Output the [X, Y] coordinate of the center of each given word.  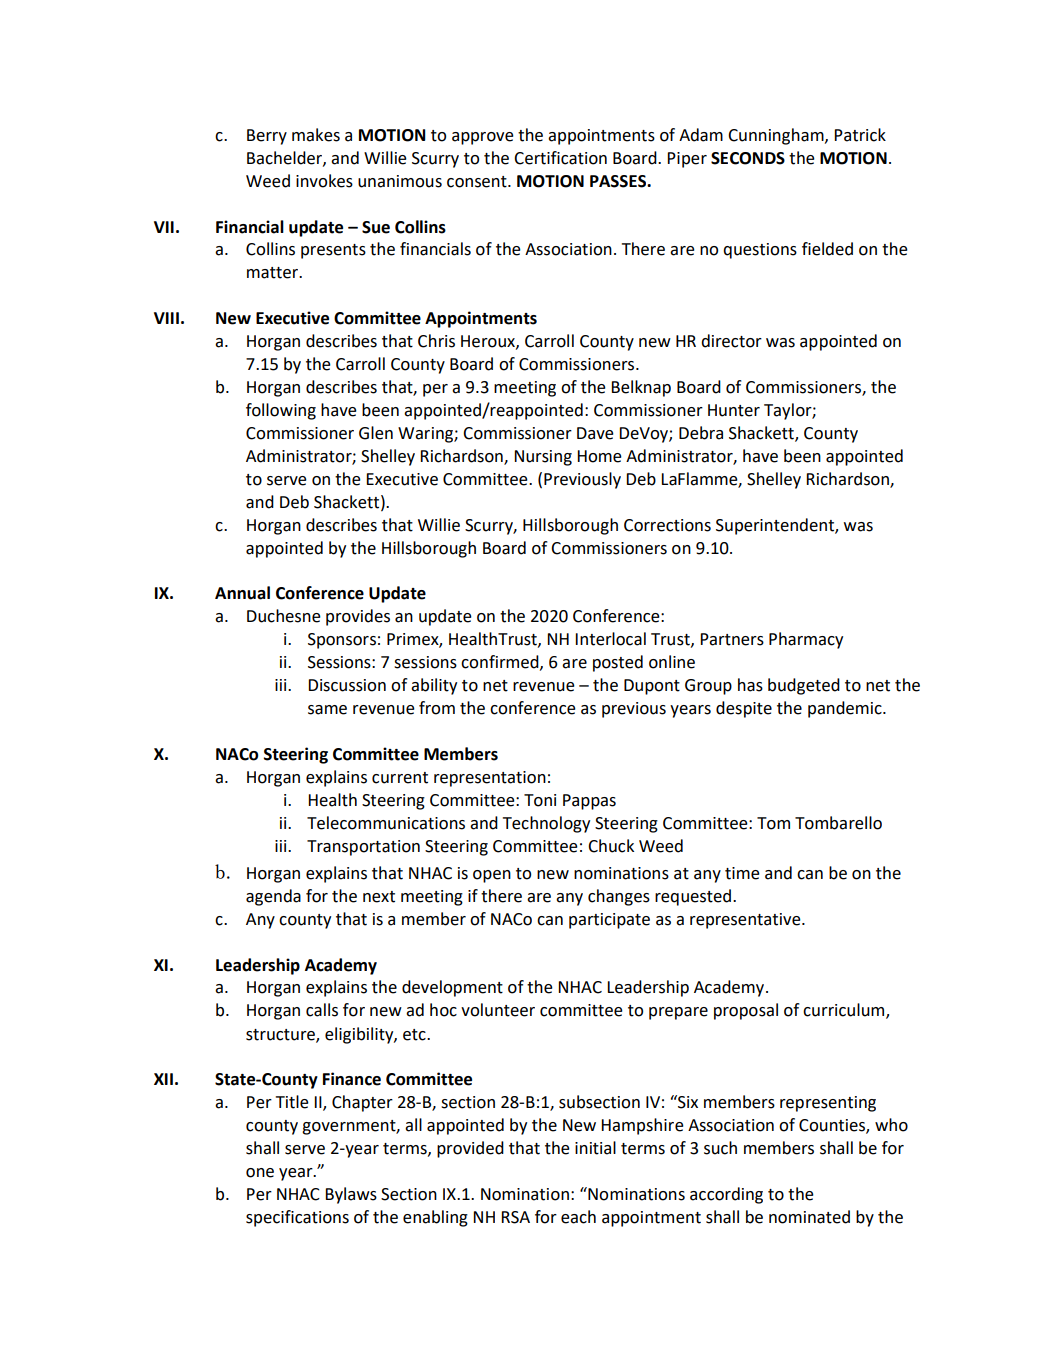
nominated [809, 1217]
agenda [273, 897]
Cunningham [777, 136]
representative [746, 921]
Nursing [543, 458]
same [327, 710]
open [492, 876]
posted [618, 663]
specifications [297, 1218]
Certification [560, 158]
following [281, 411]
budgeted [804, 686]
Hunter [734, 410]
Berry [267, 137]
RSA [515, 1217]
